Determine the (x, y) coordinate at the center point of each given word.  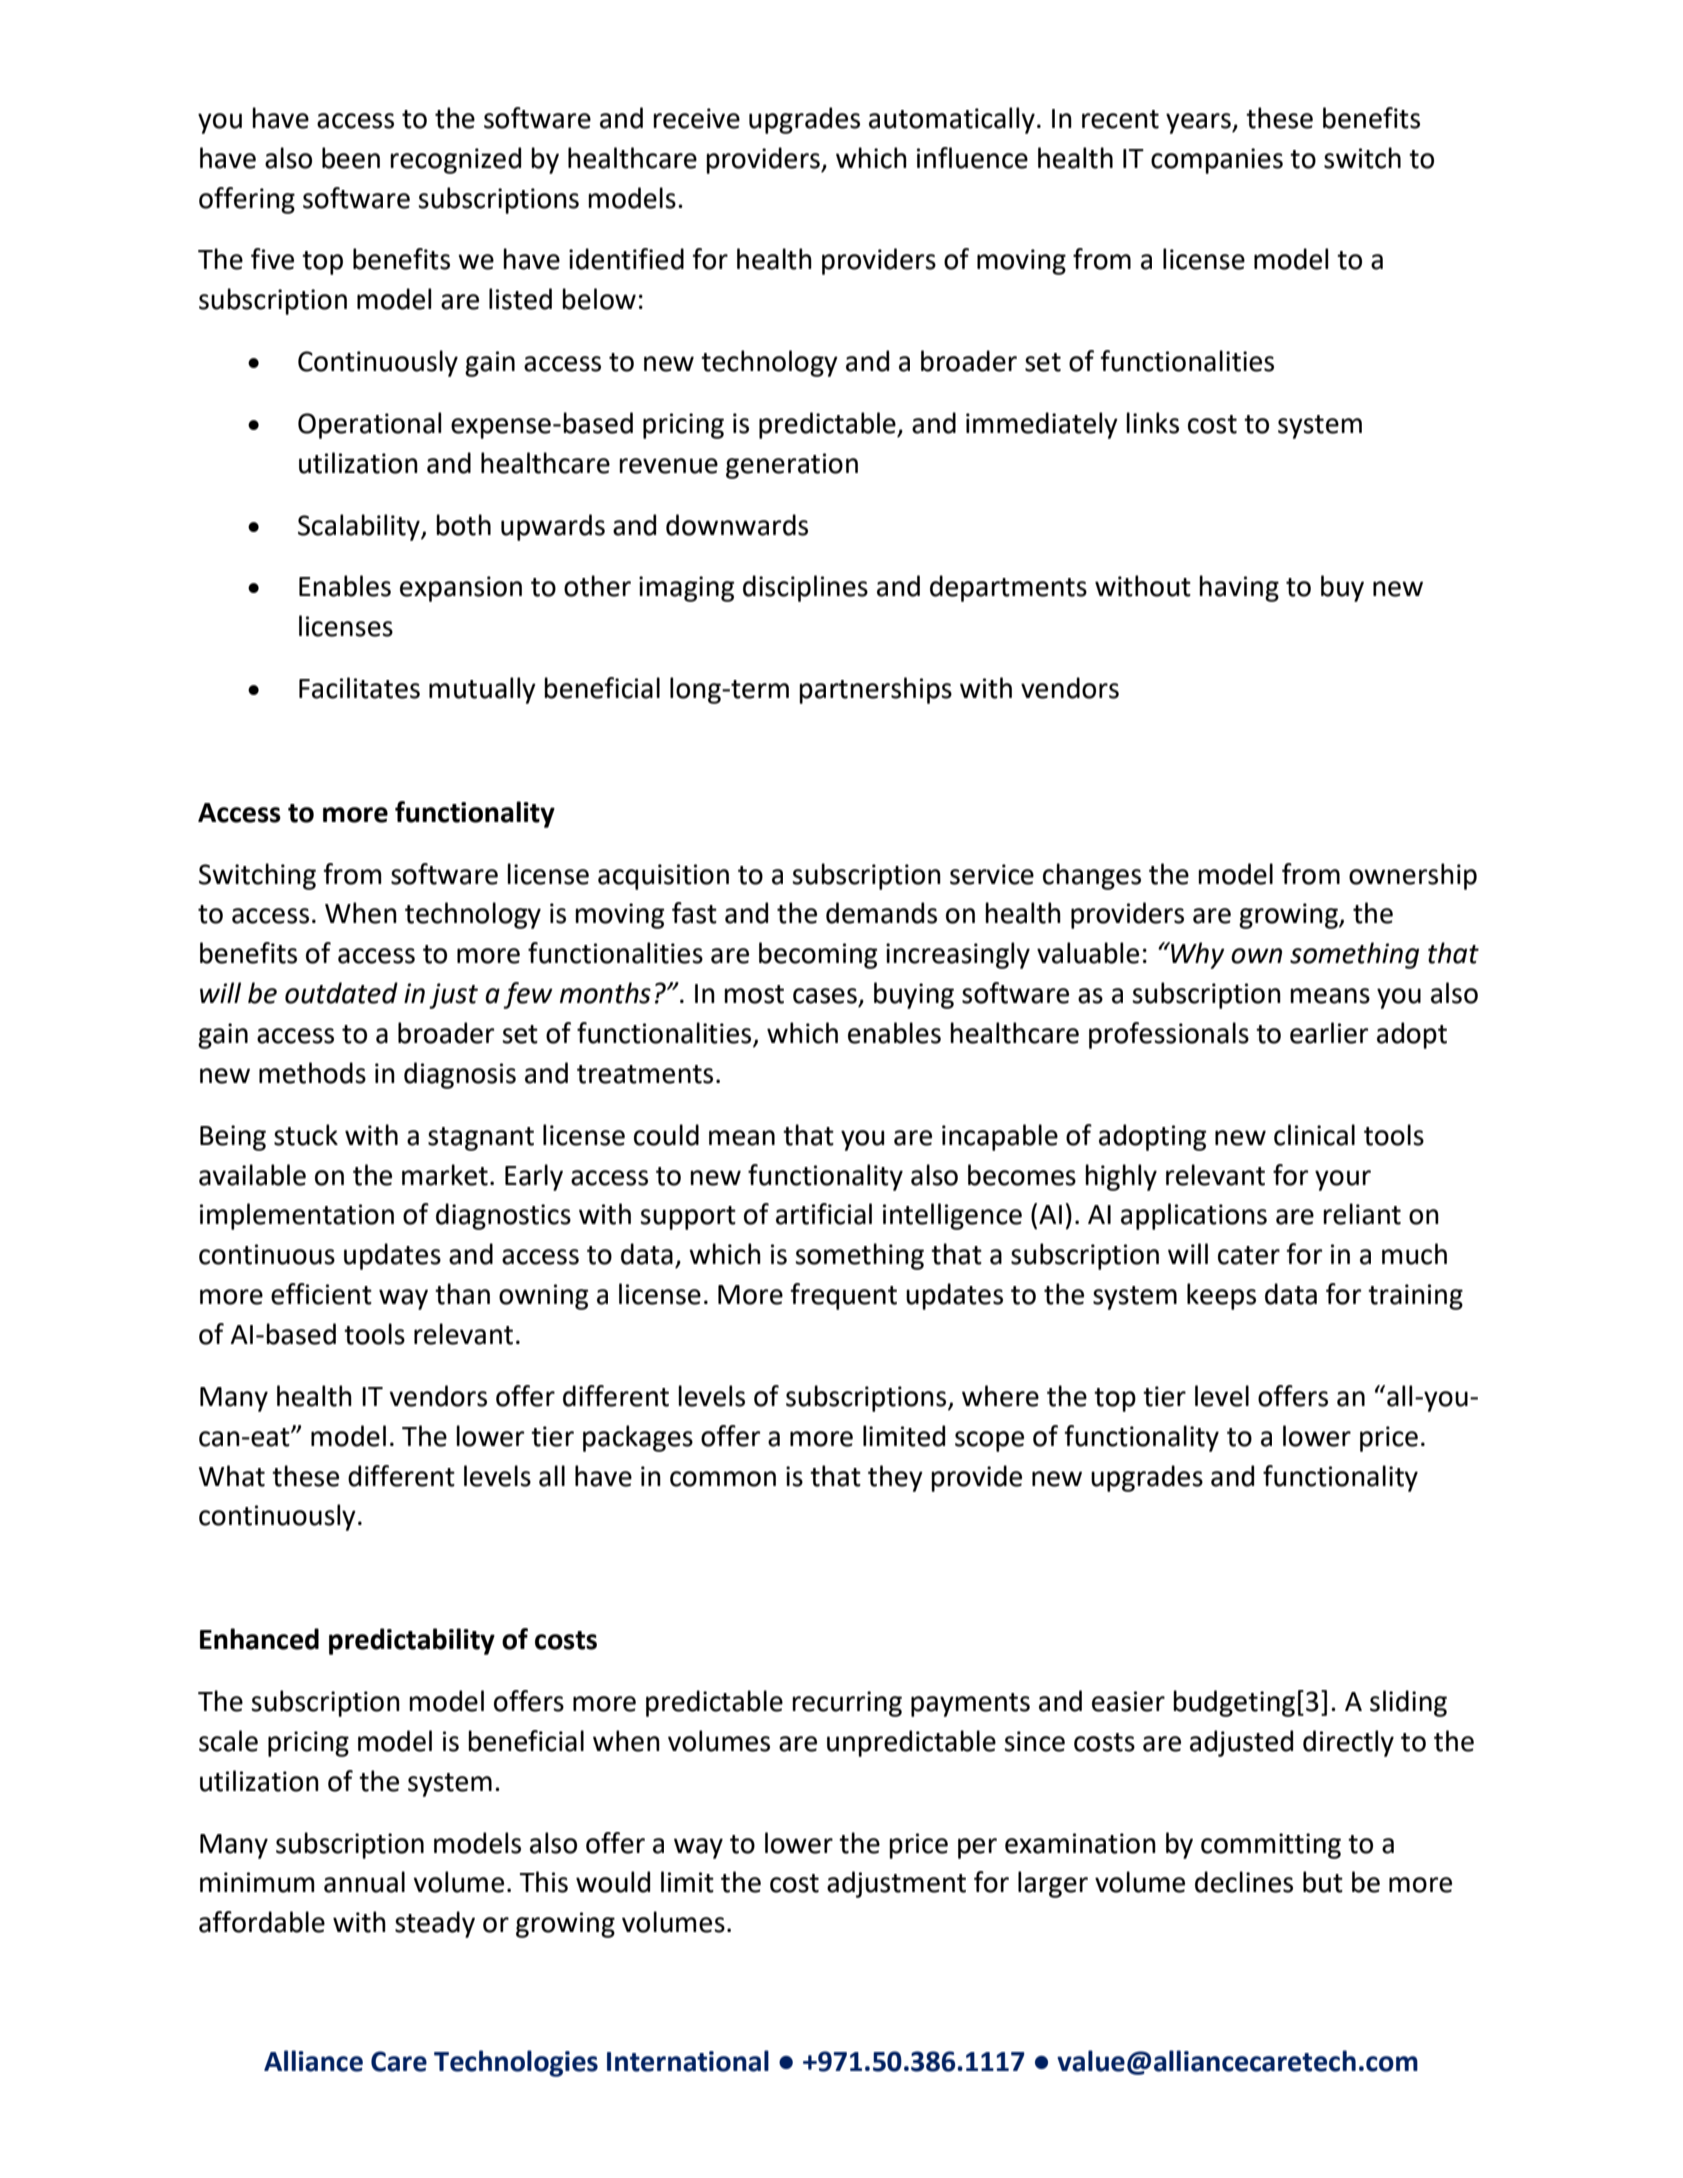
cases (825, 996)
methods (312, 1073)
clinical (1314, 1135)
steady (435, 1924)
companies (1217, 161)
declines (1244, 1882)
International (688, 2061)
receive (696, 118)
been (351, 158)
